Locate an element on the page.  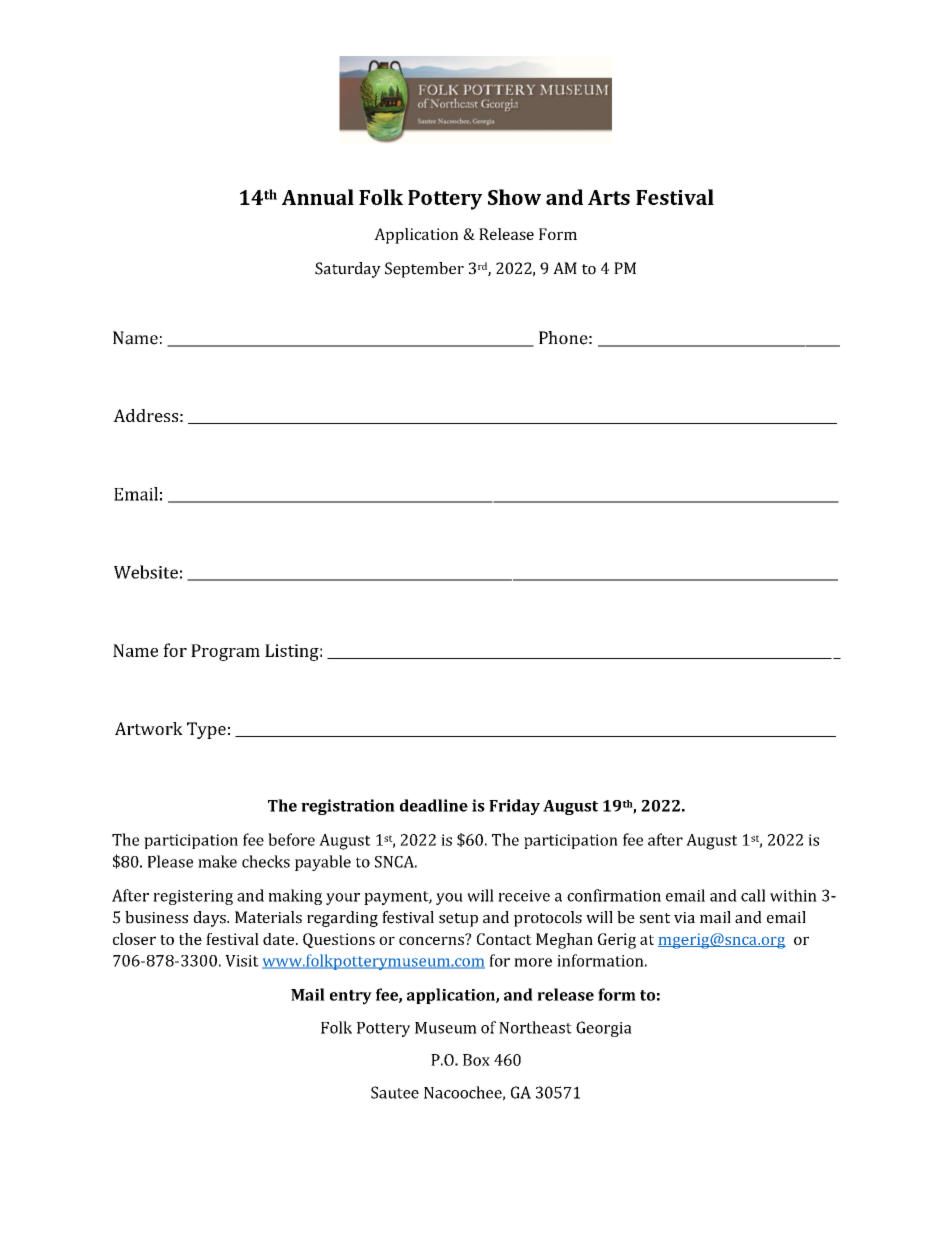
deadline is located at coordinates (434, 805).
